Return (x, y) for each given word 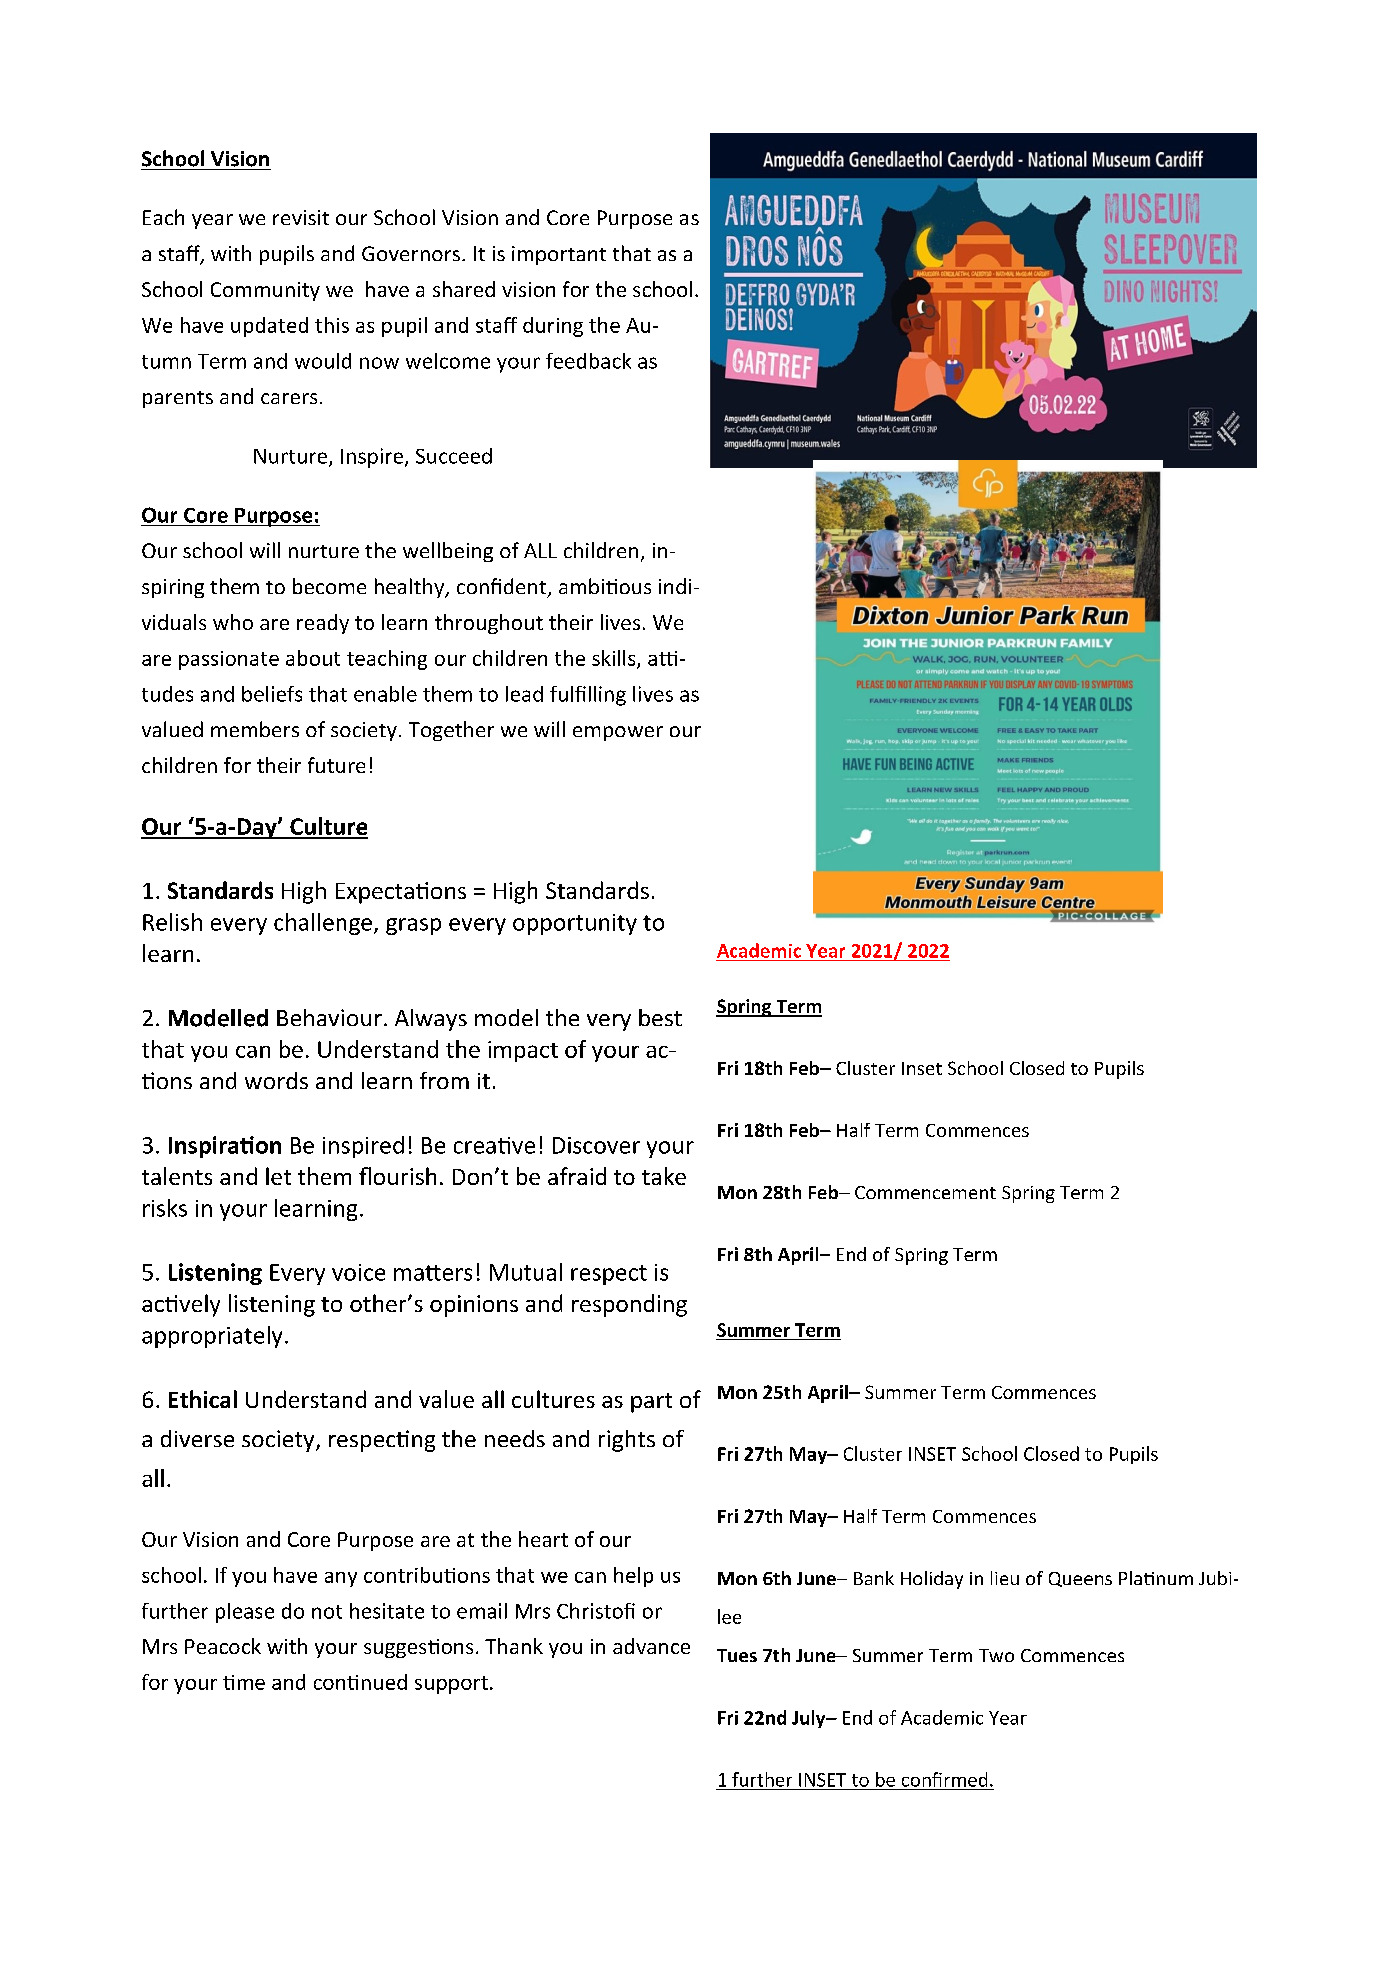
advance (651, 1646)
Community (265, 291)
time (244, 1682)
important (559, 255)
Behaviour (329, 1017)
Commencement (925, 1192)
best (660, 1017)
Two (996, 1655)
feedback (588, 361)
